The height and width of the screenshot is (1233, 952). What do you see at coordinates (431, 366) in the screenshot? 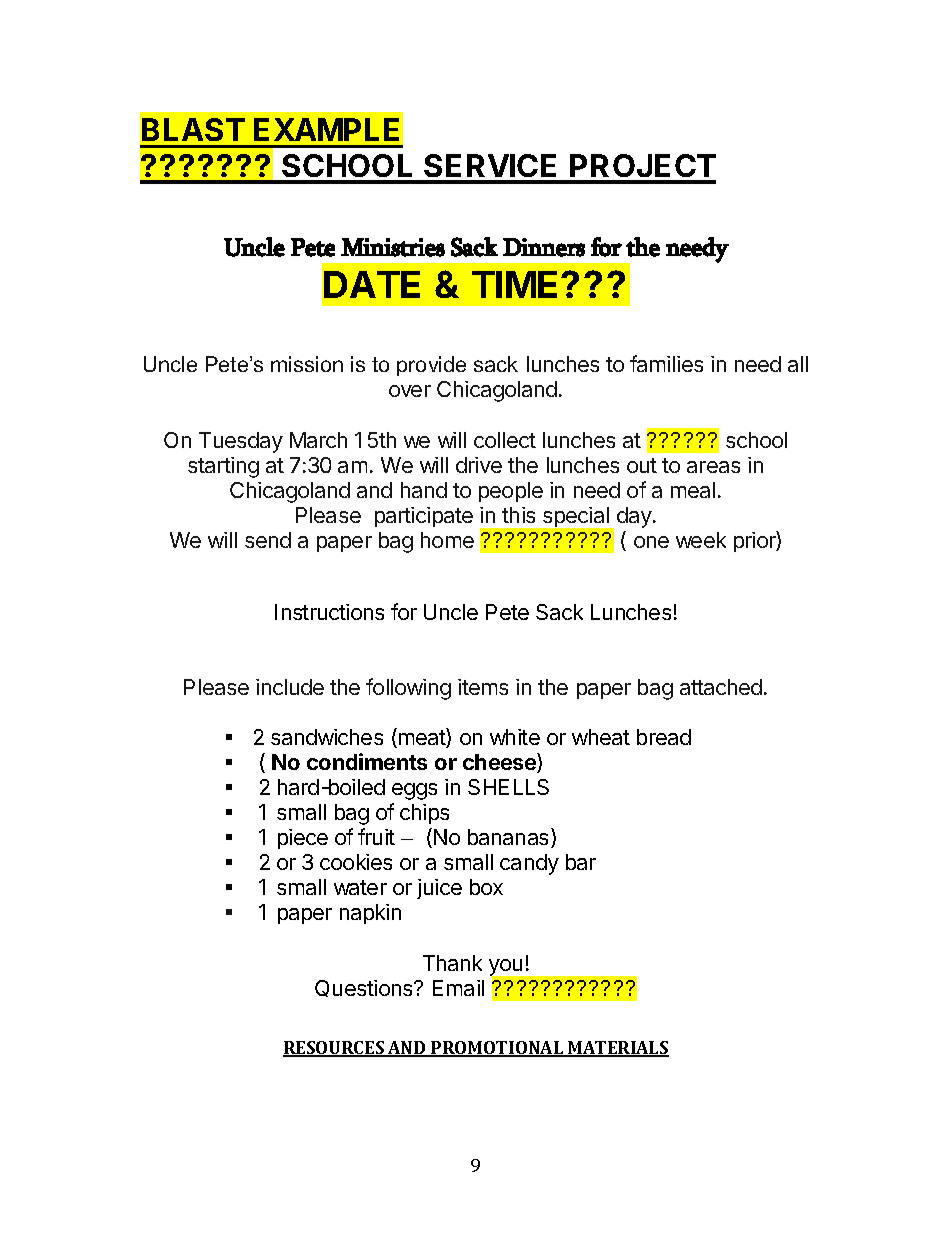
I see `provide` at bounding box center [431, 366].
